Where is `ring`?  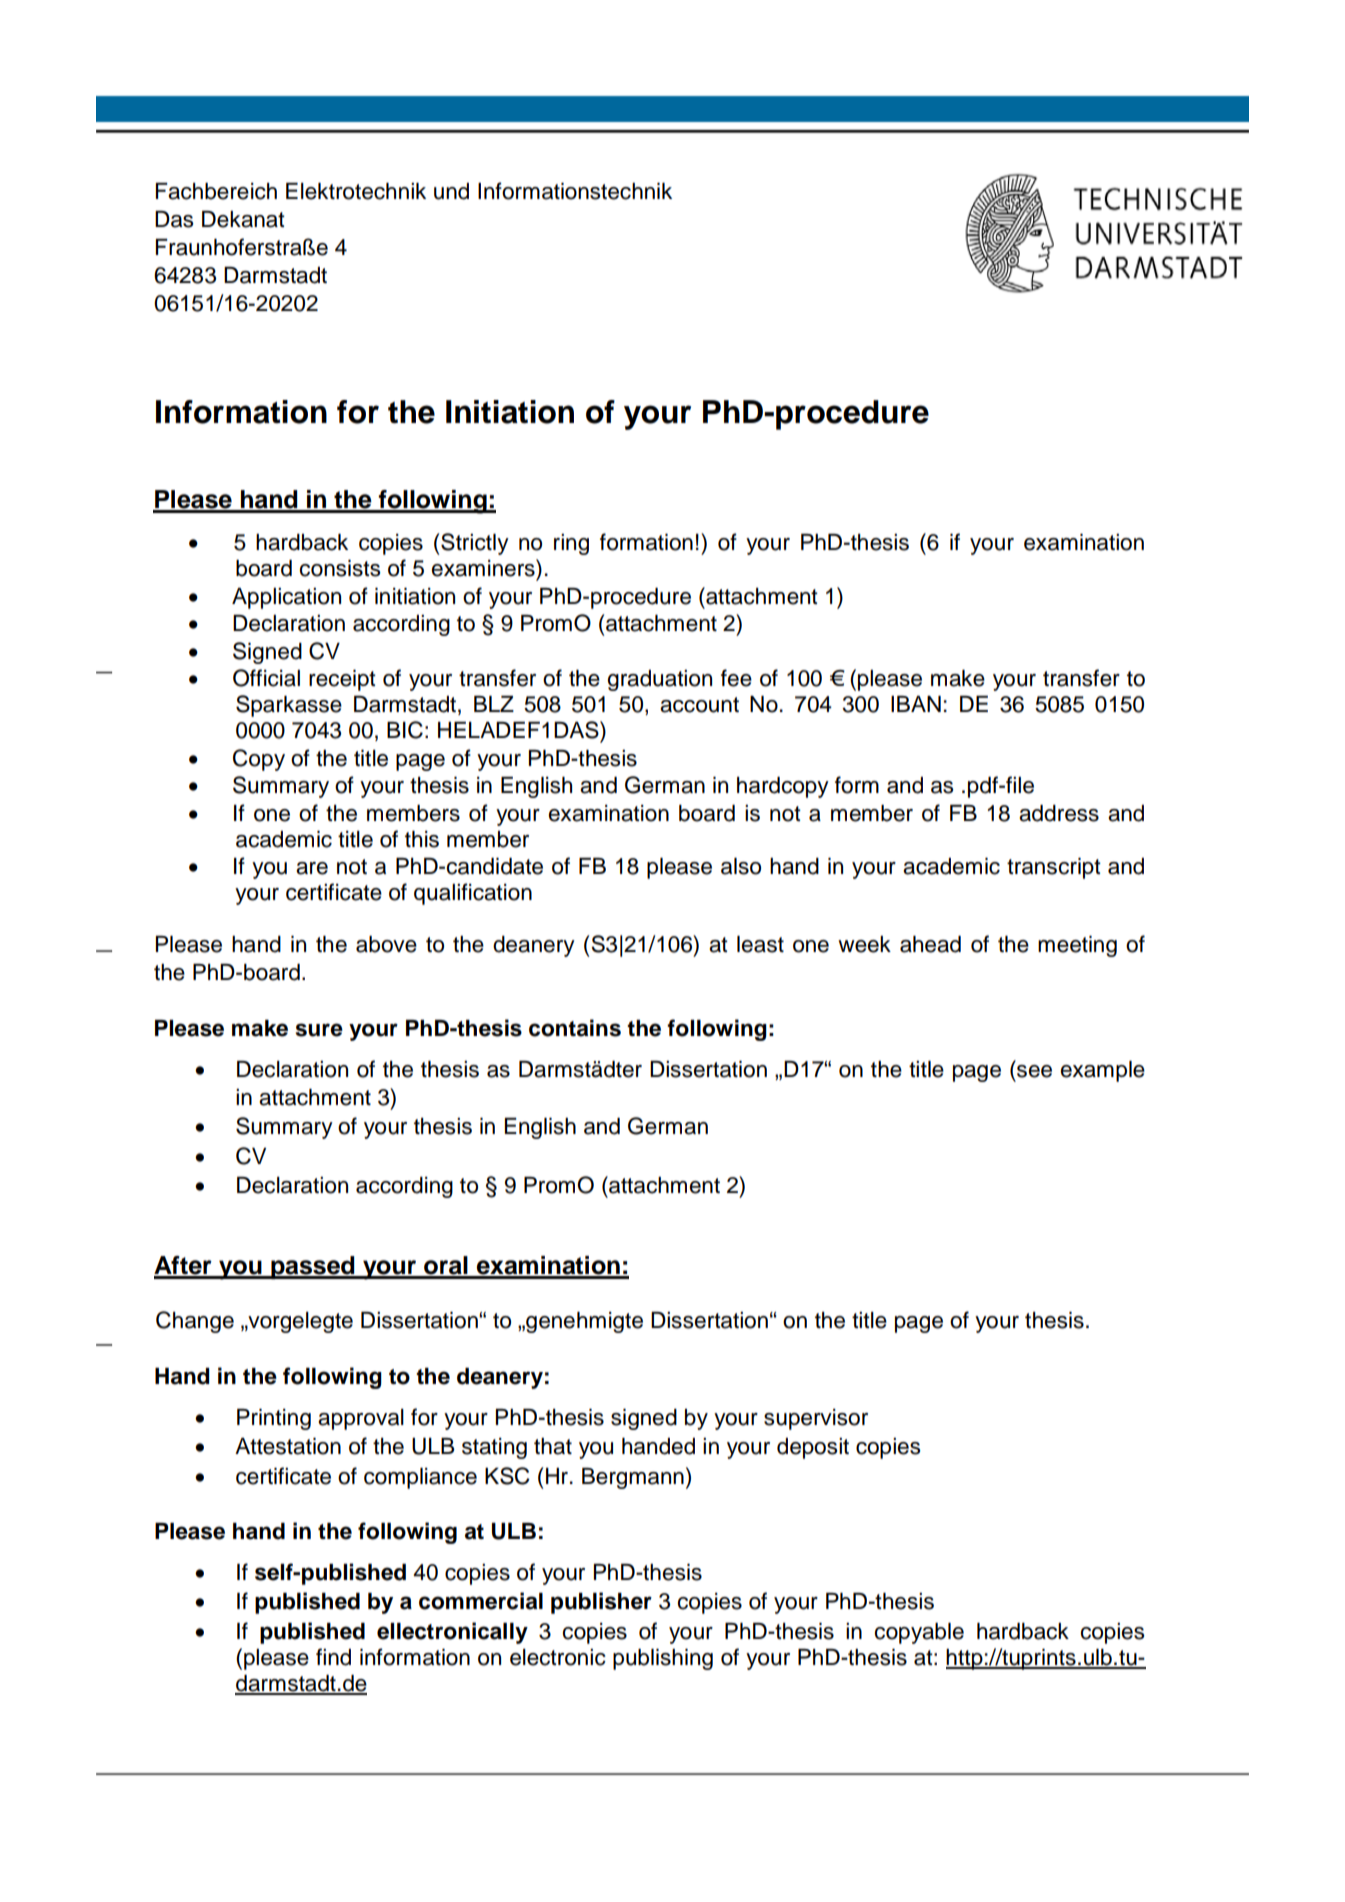 ring is located at coordinates (571, 544).
